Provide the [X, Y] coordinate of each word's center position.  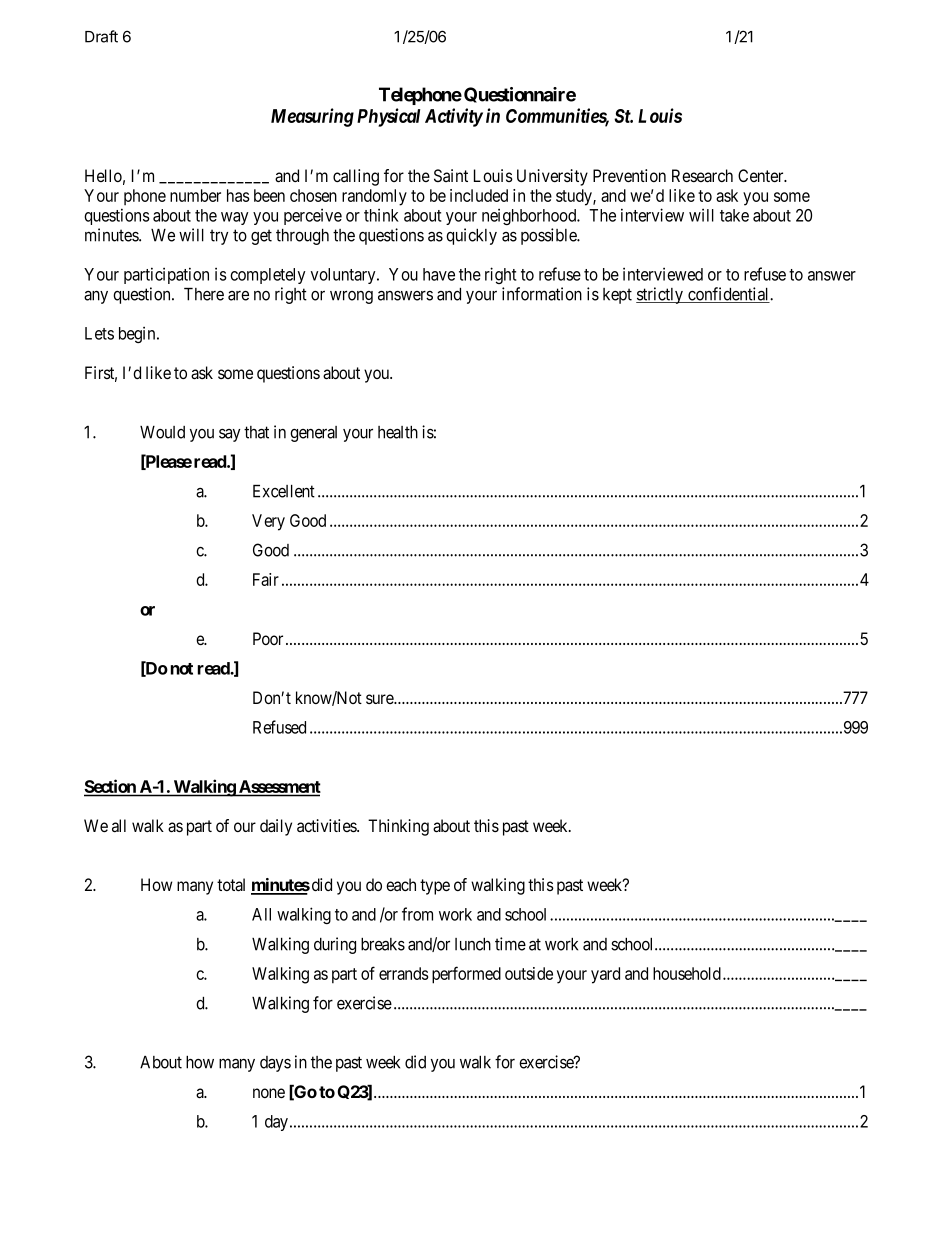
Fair [266, 579]
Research [702, 176]
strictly [661, 295]
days [275, 1064]
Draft [101, 36]
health [398, 432]
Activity [454, 117]
